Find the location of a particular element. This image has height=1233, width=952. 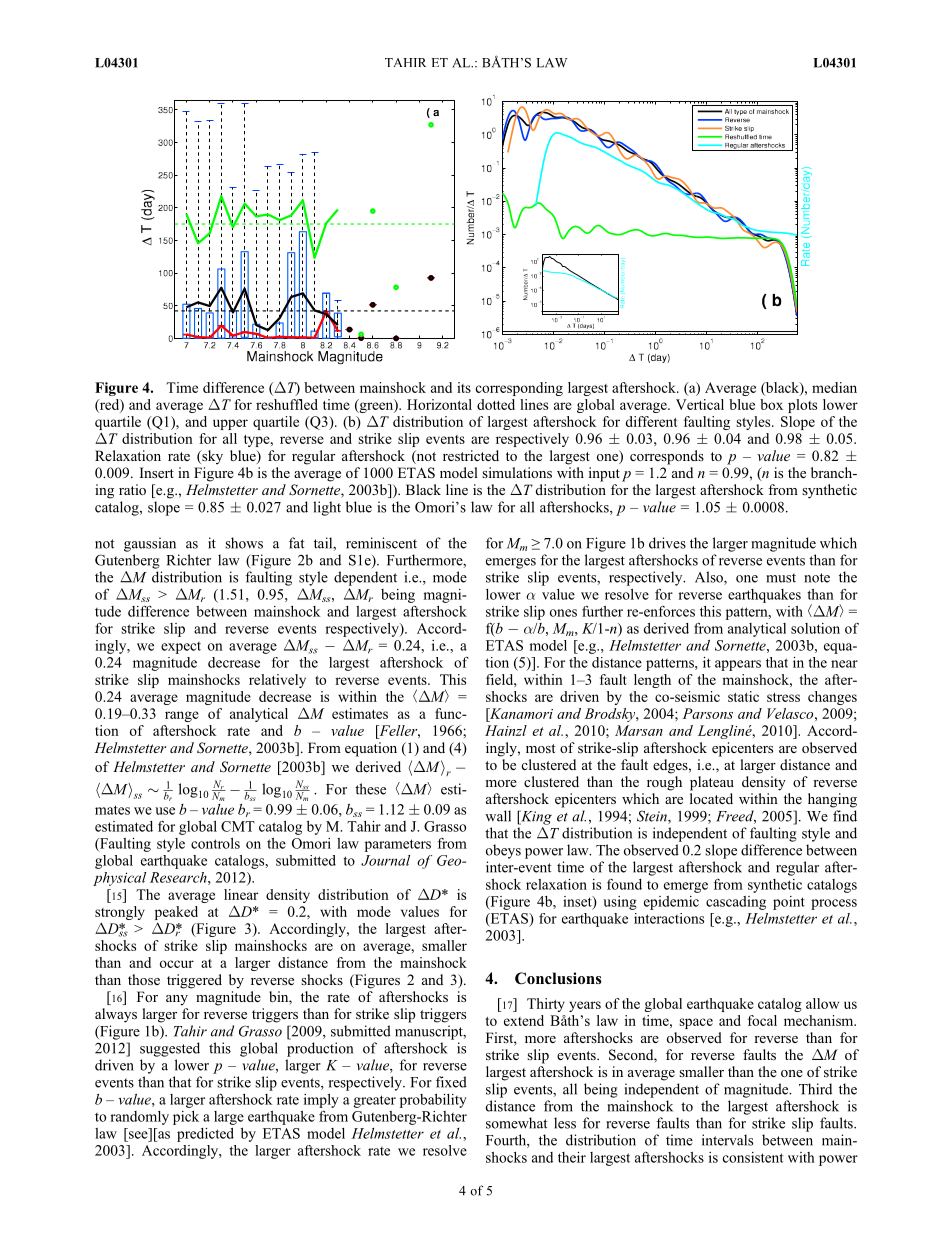

dotted is located at coordinates (496, 404).
